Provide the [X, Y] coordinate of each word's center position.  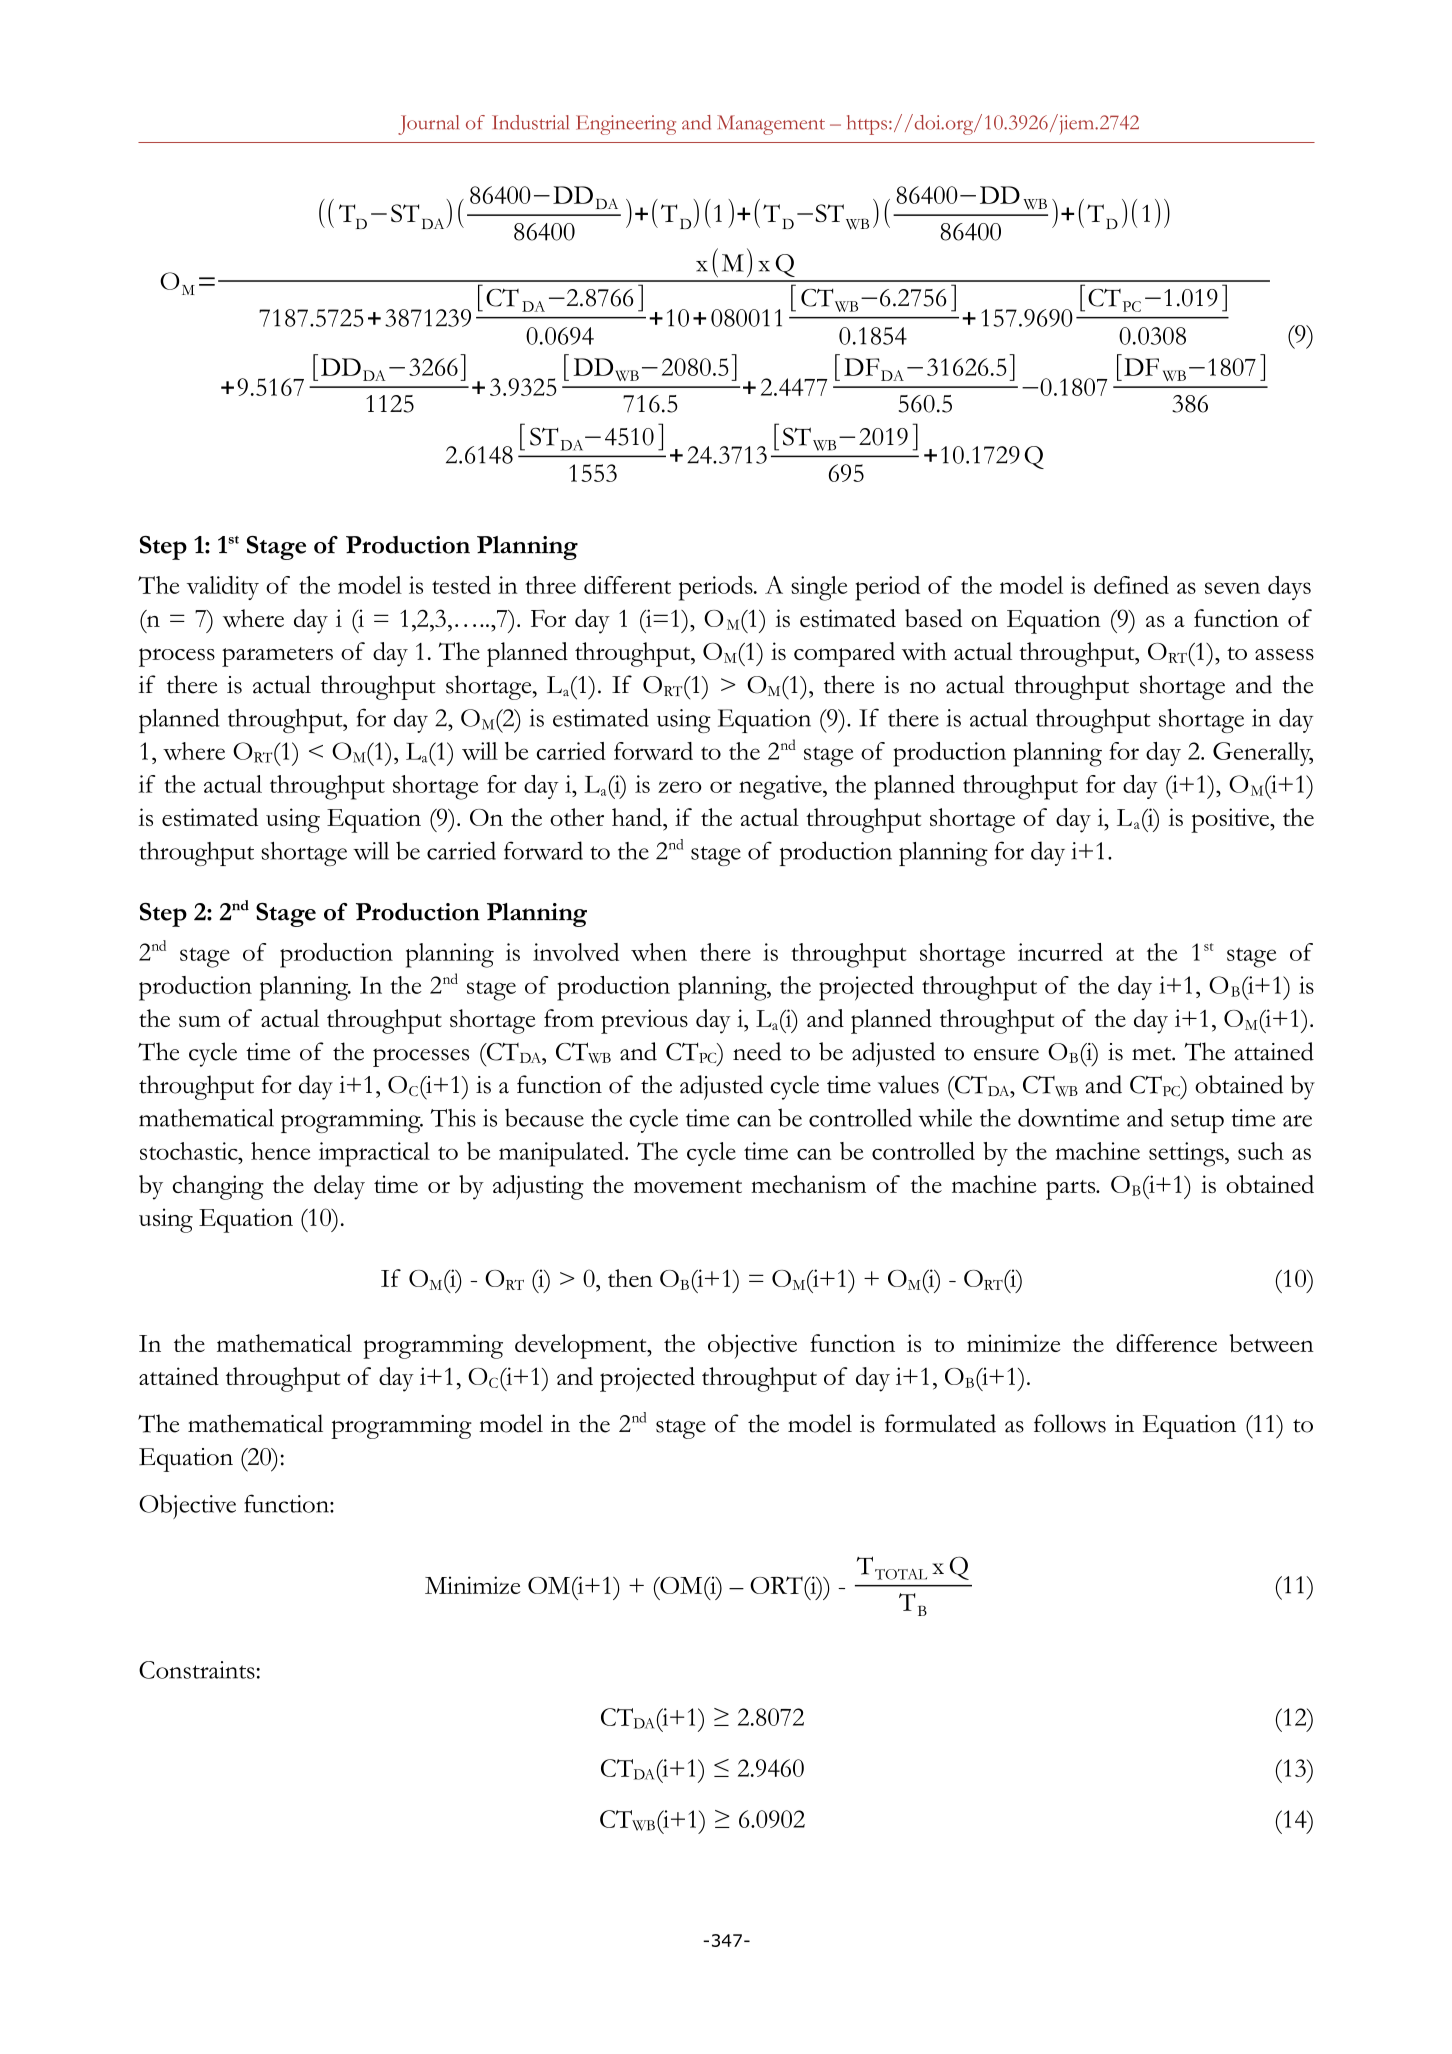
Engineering [626, 125]
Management [771, 125]
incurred [1060, 952]
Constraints [197, 1670]
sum [200, 1021]
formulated [940, 1423]
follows [1070, 1423]
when [659, 952]
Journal [428, 125]
